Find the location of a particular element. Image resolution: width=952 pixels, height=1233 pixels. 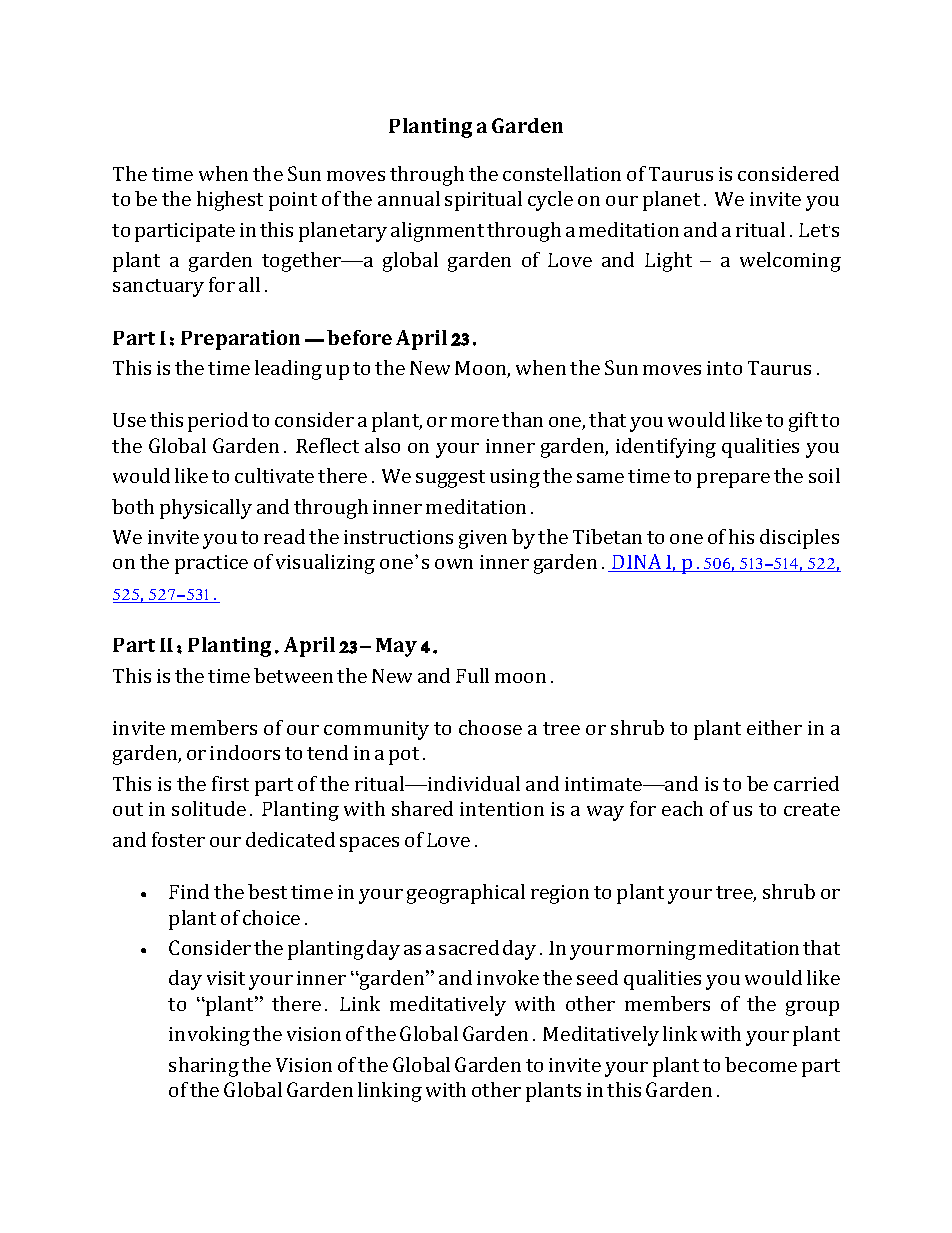

annual is located at coordinates (409, 198).
